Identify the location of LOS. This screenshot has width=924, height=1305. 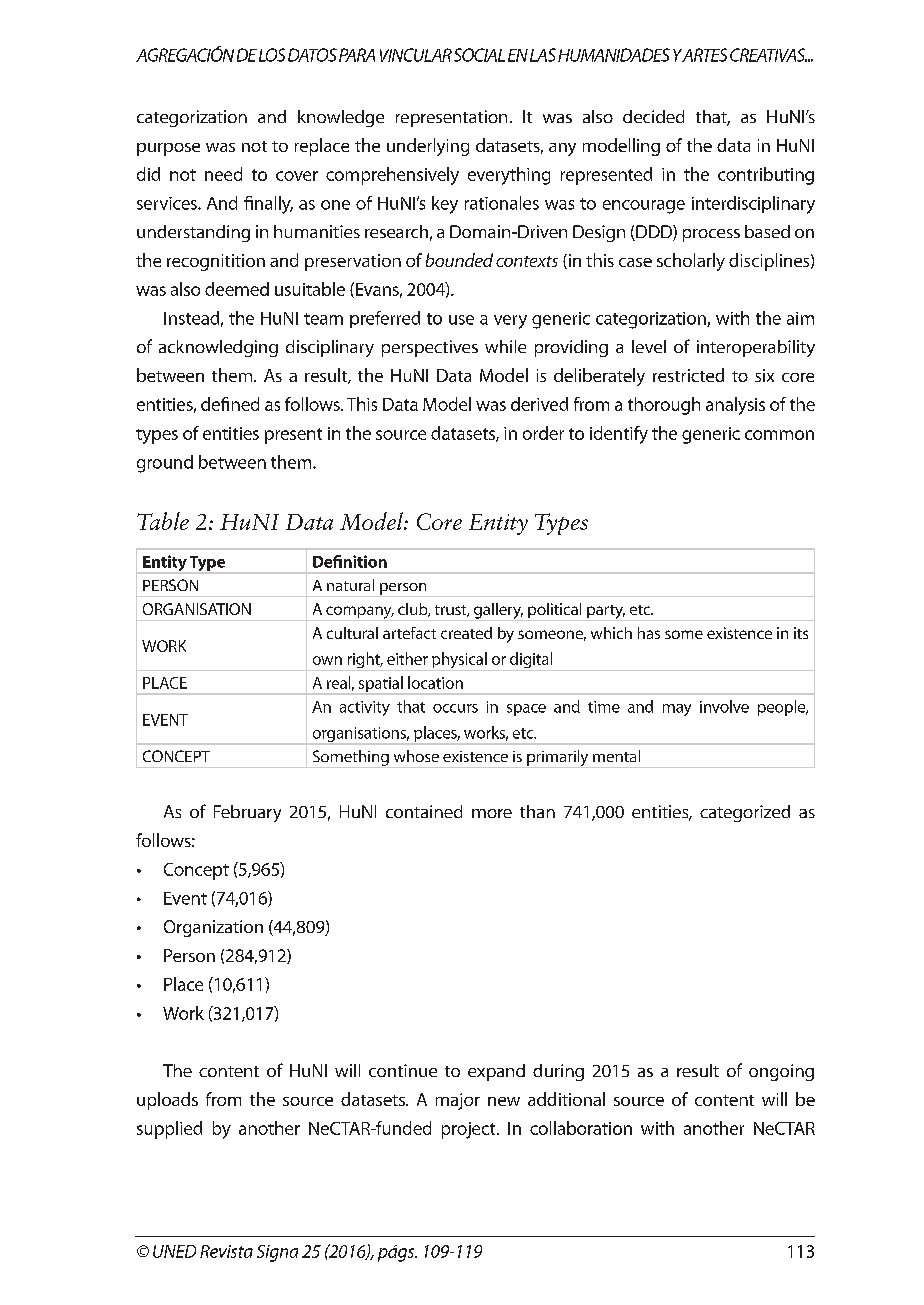
(272, 55).
